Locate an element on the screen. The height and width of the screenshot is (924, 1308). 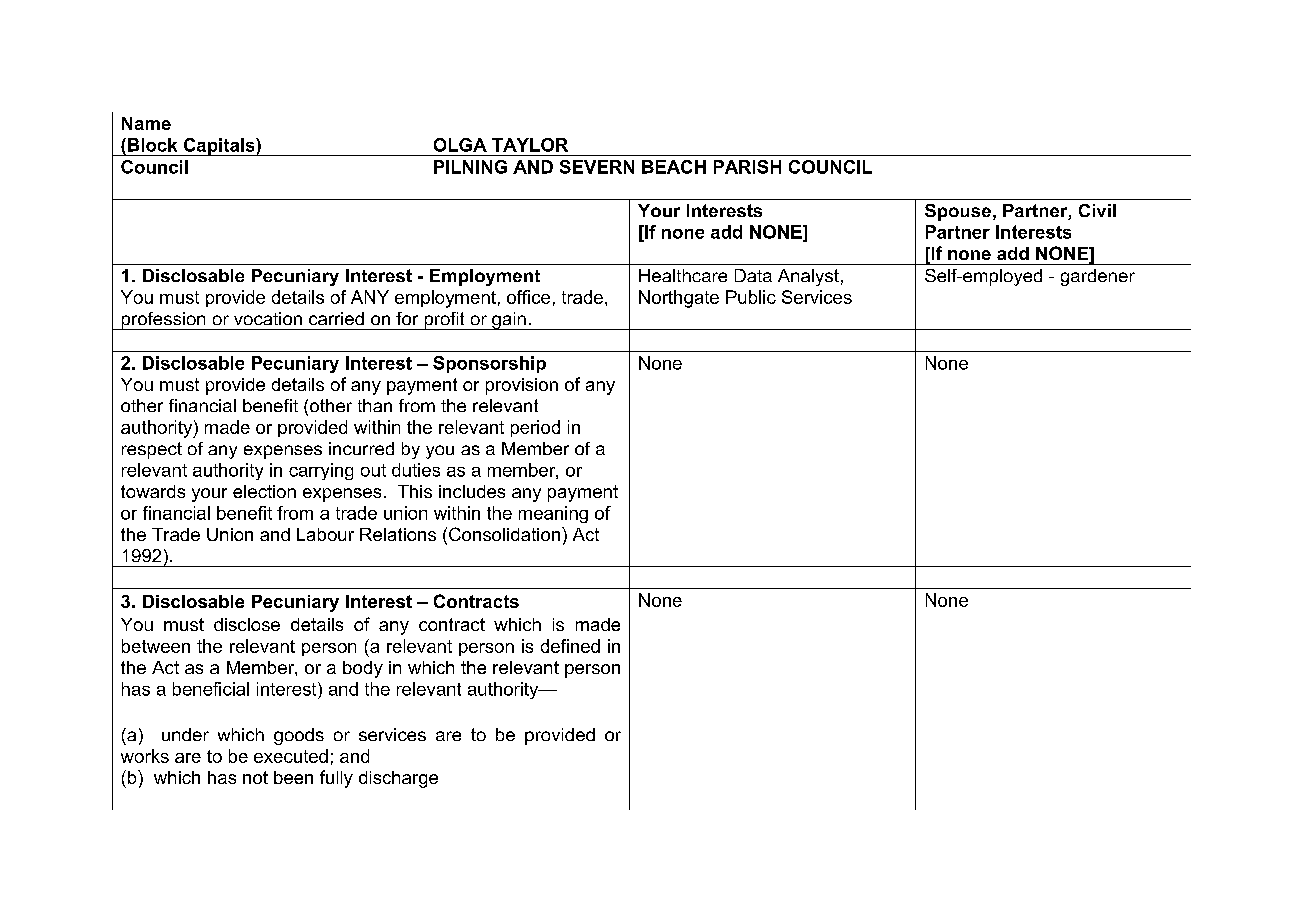
Capitals is located at coordinates (219, 147).
